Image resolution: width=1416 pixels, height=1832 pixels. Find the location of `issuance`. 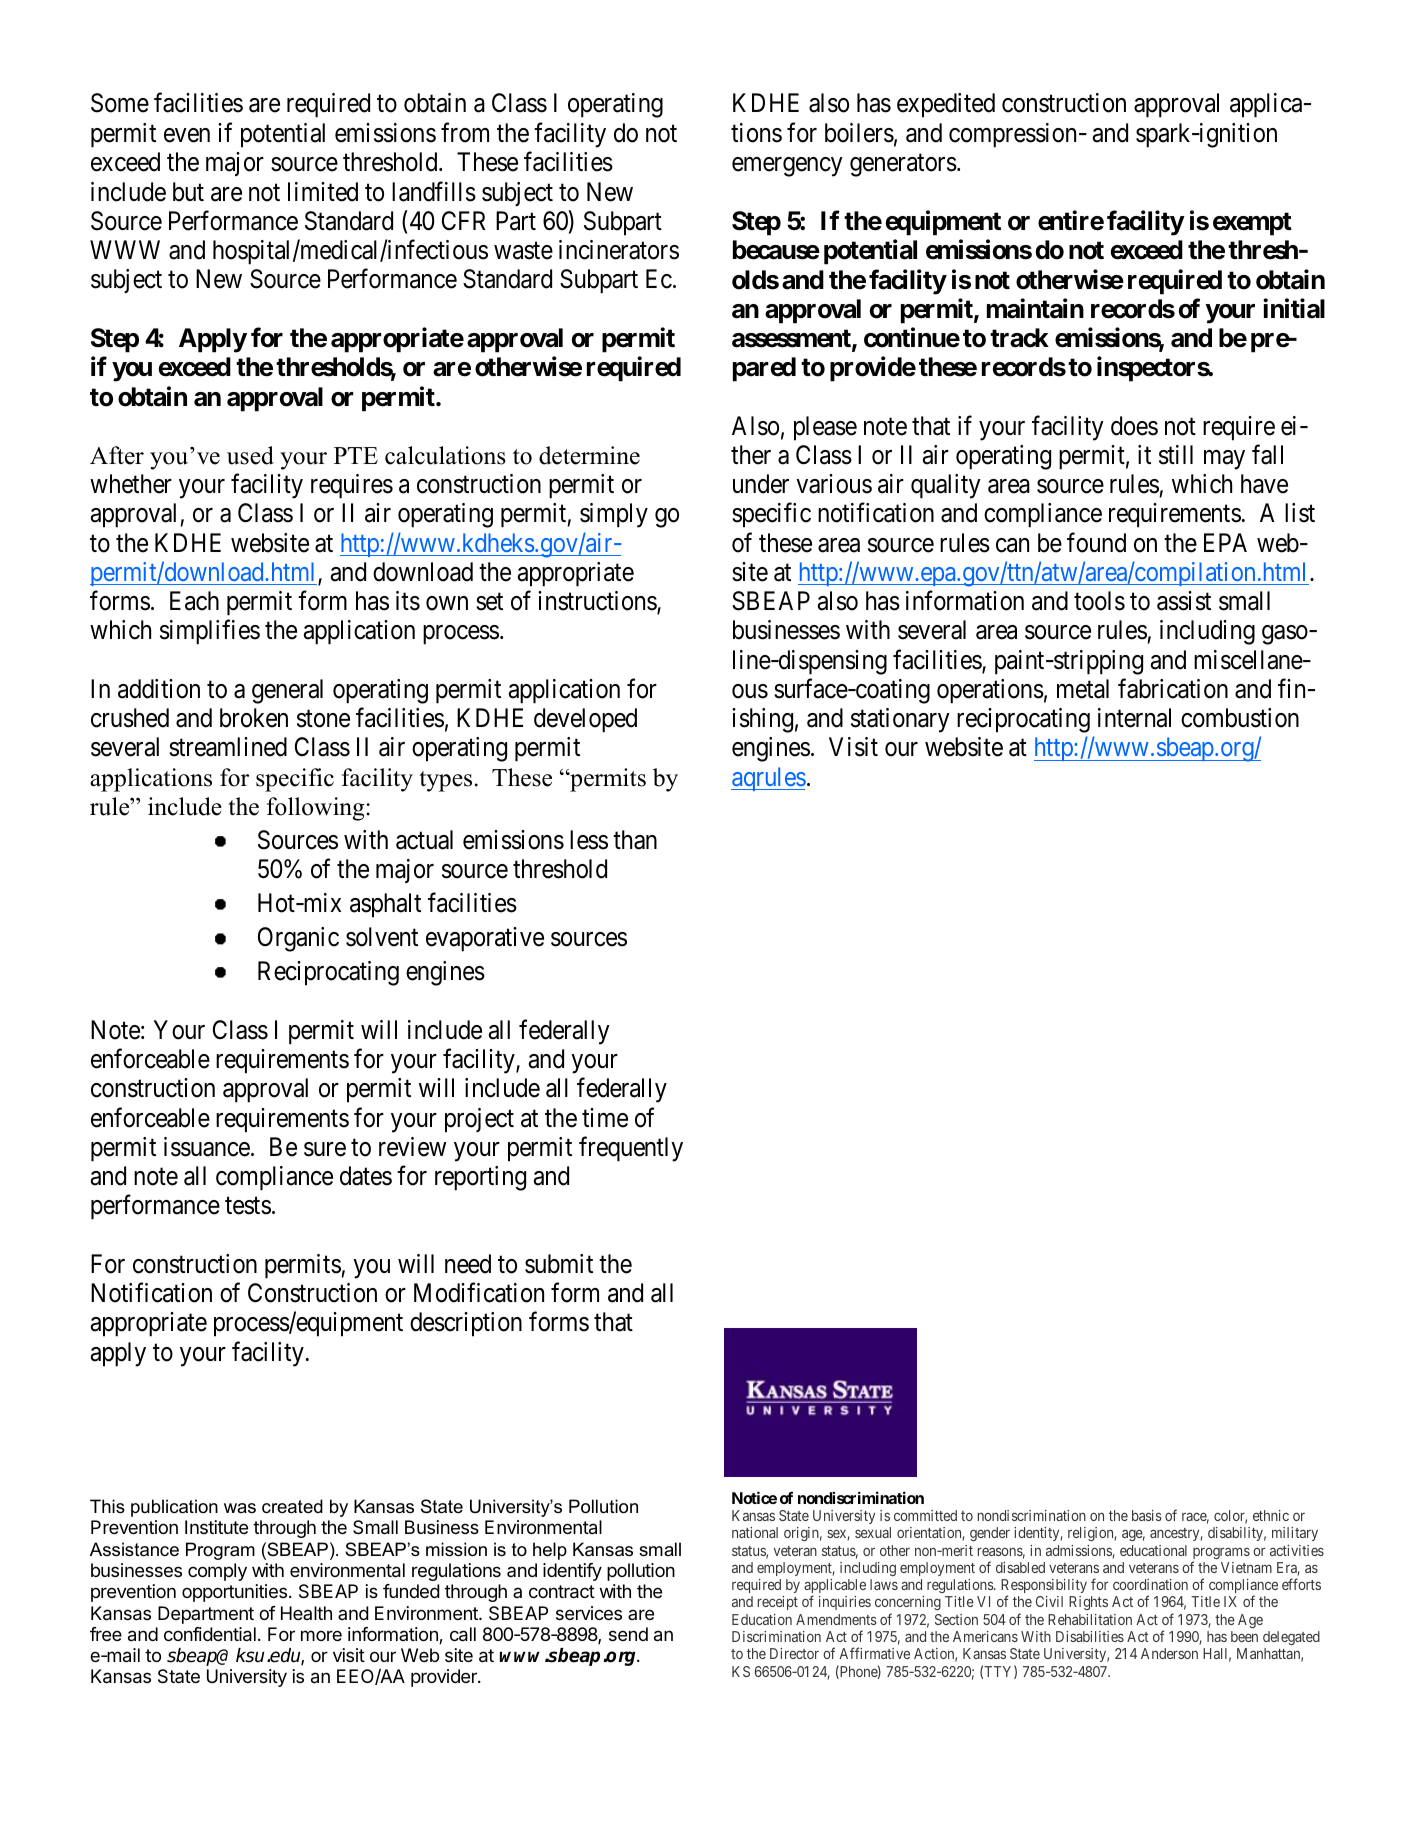

issuance is located at coordinates (207, 1147).
